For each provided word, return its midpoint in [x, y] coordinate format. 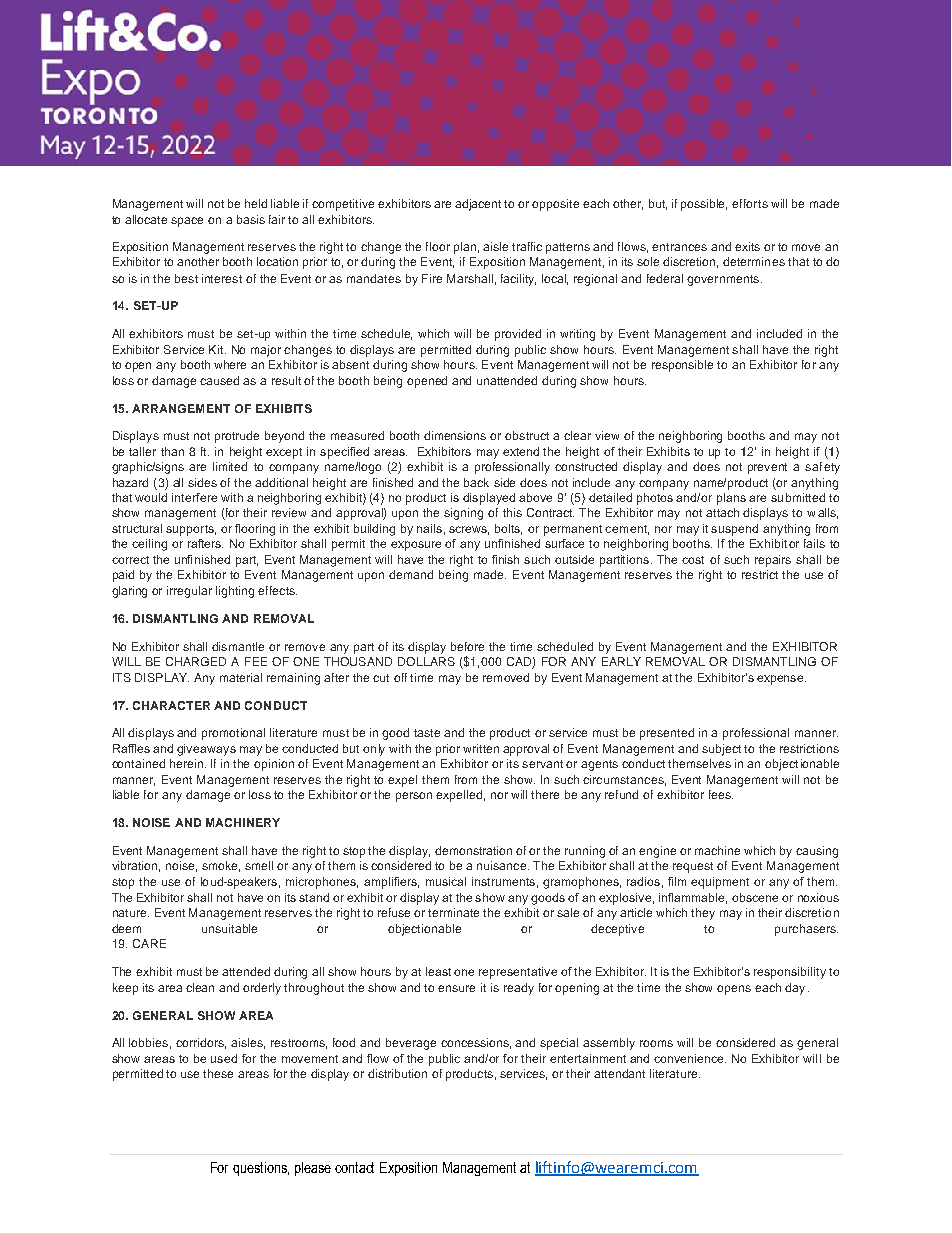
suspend [734, 530]
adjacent [478, 205]
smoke [221, 866]
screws [469, 530]
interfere [194, 497]
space [187, 222]
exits [747, 246]
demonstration [473, 850]
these [218, 1073]
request [693, 867]
